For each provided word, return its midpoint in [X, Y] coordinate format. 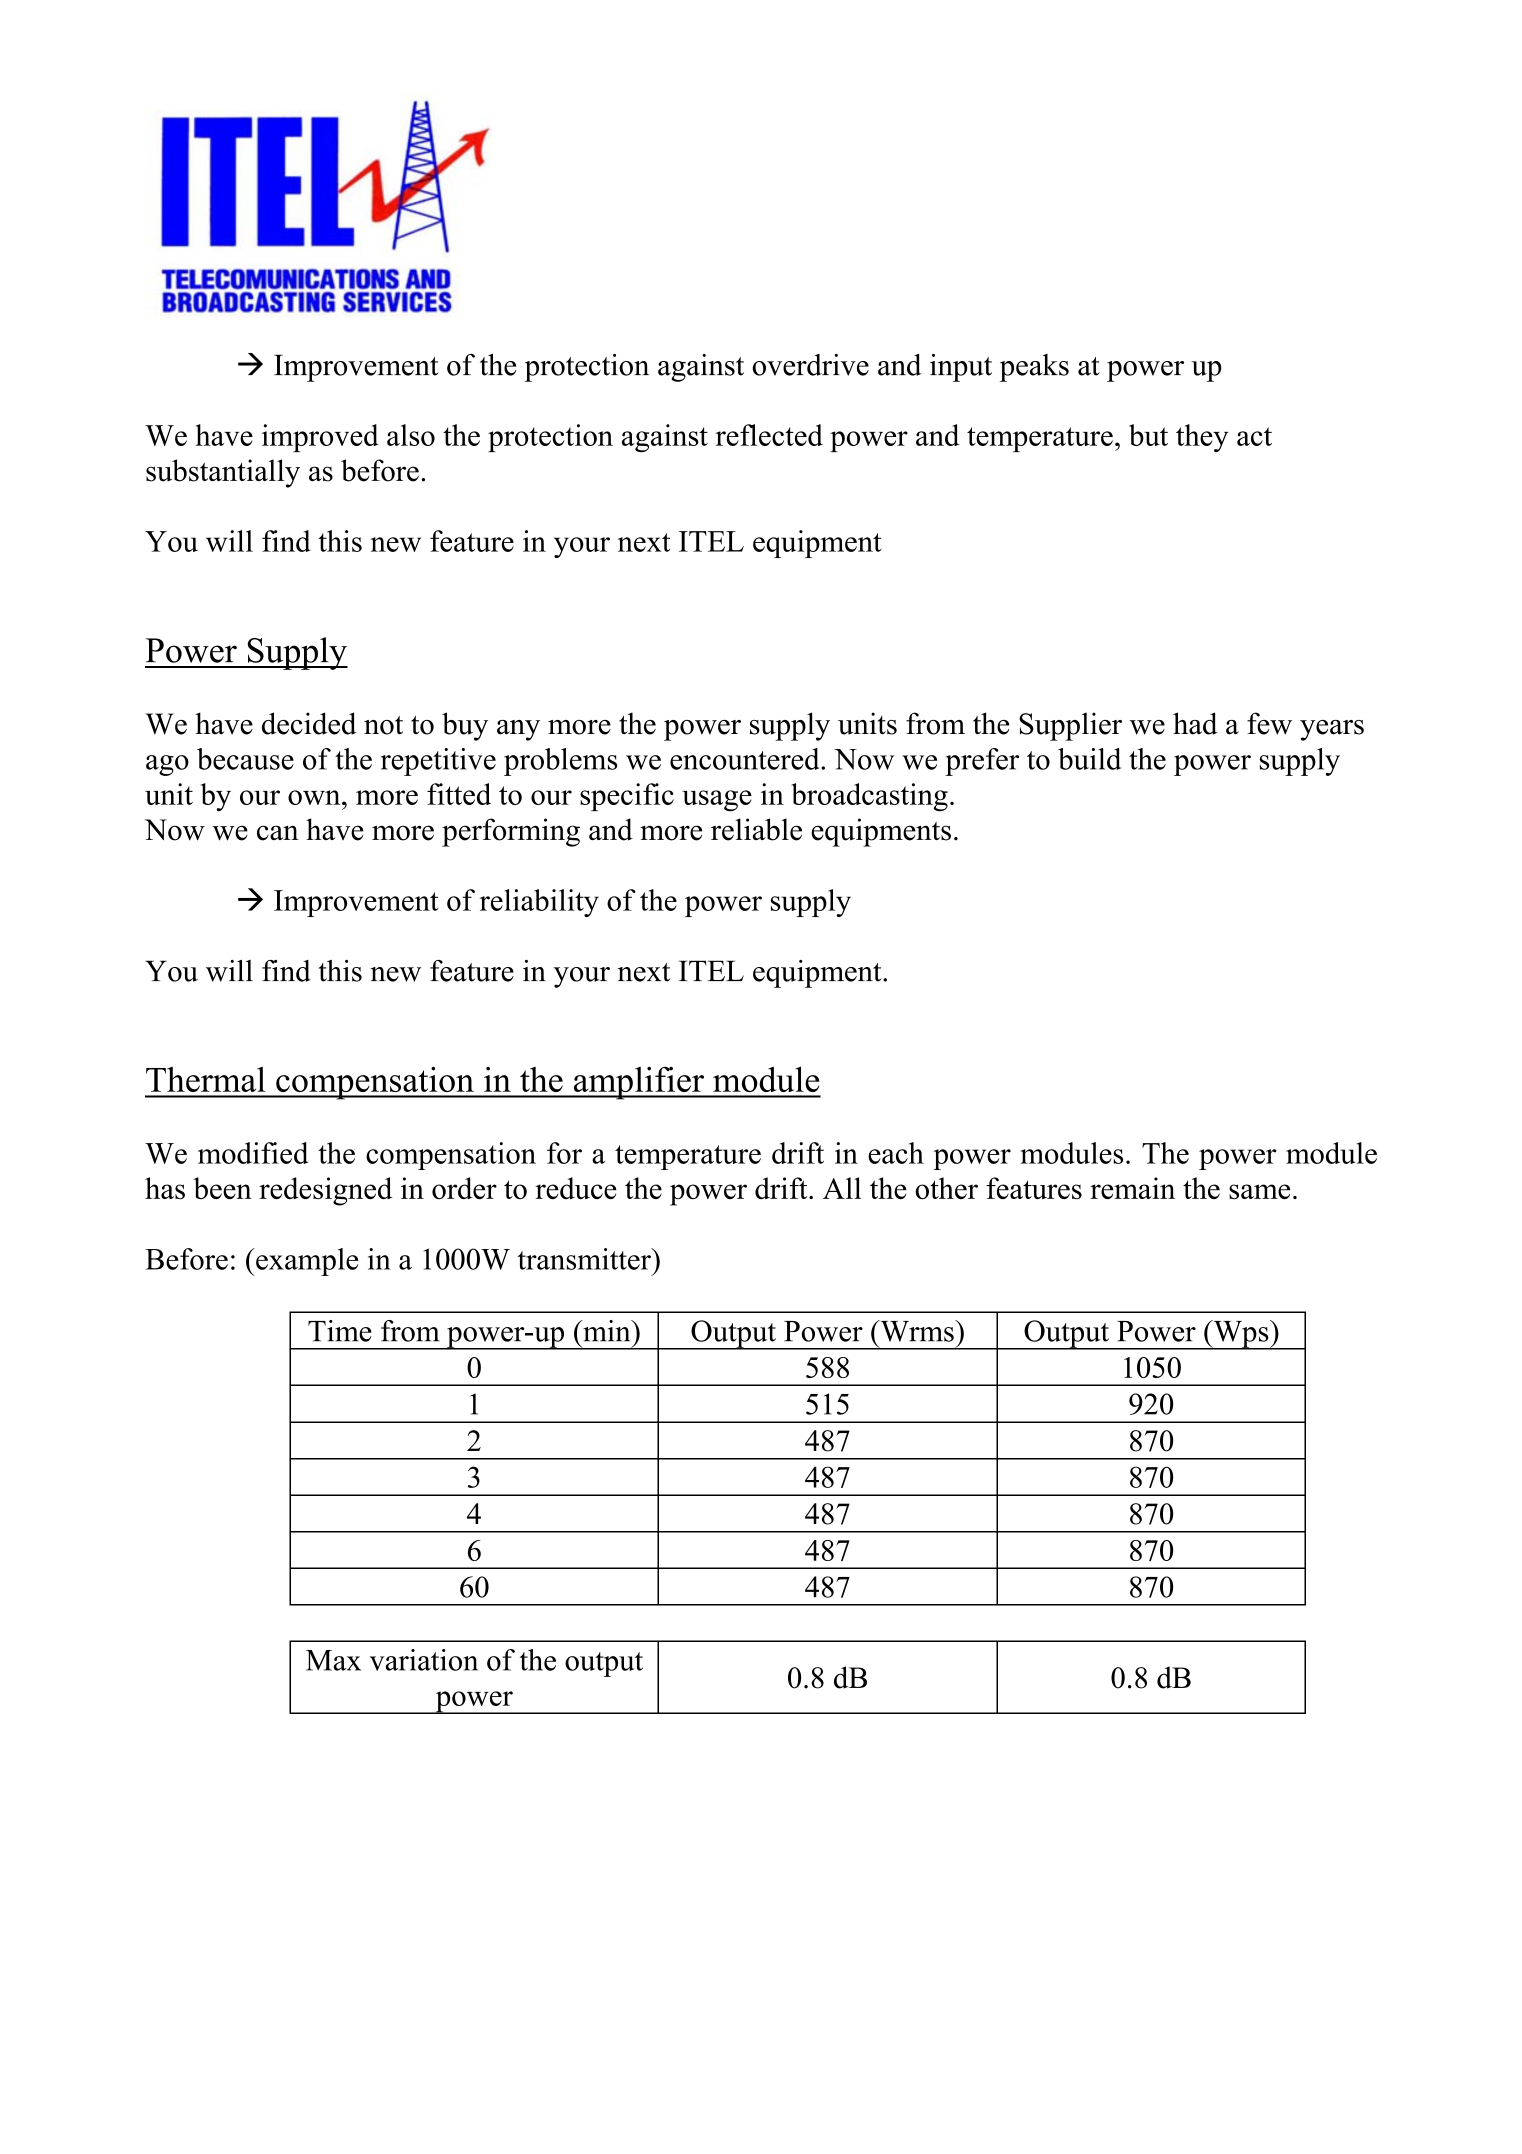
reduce [576, 1188]
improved [320, 438]
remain [1132, 1188]
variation [424, 1660]
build [1089, 759]
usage [717, 801]
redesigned [325, 1191]
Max [333, 1660]
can [278, 833]
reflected [769, 435]
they [1202, 438]
